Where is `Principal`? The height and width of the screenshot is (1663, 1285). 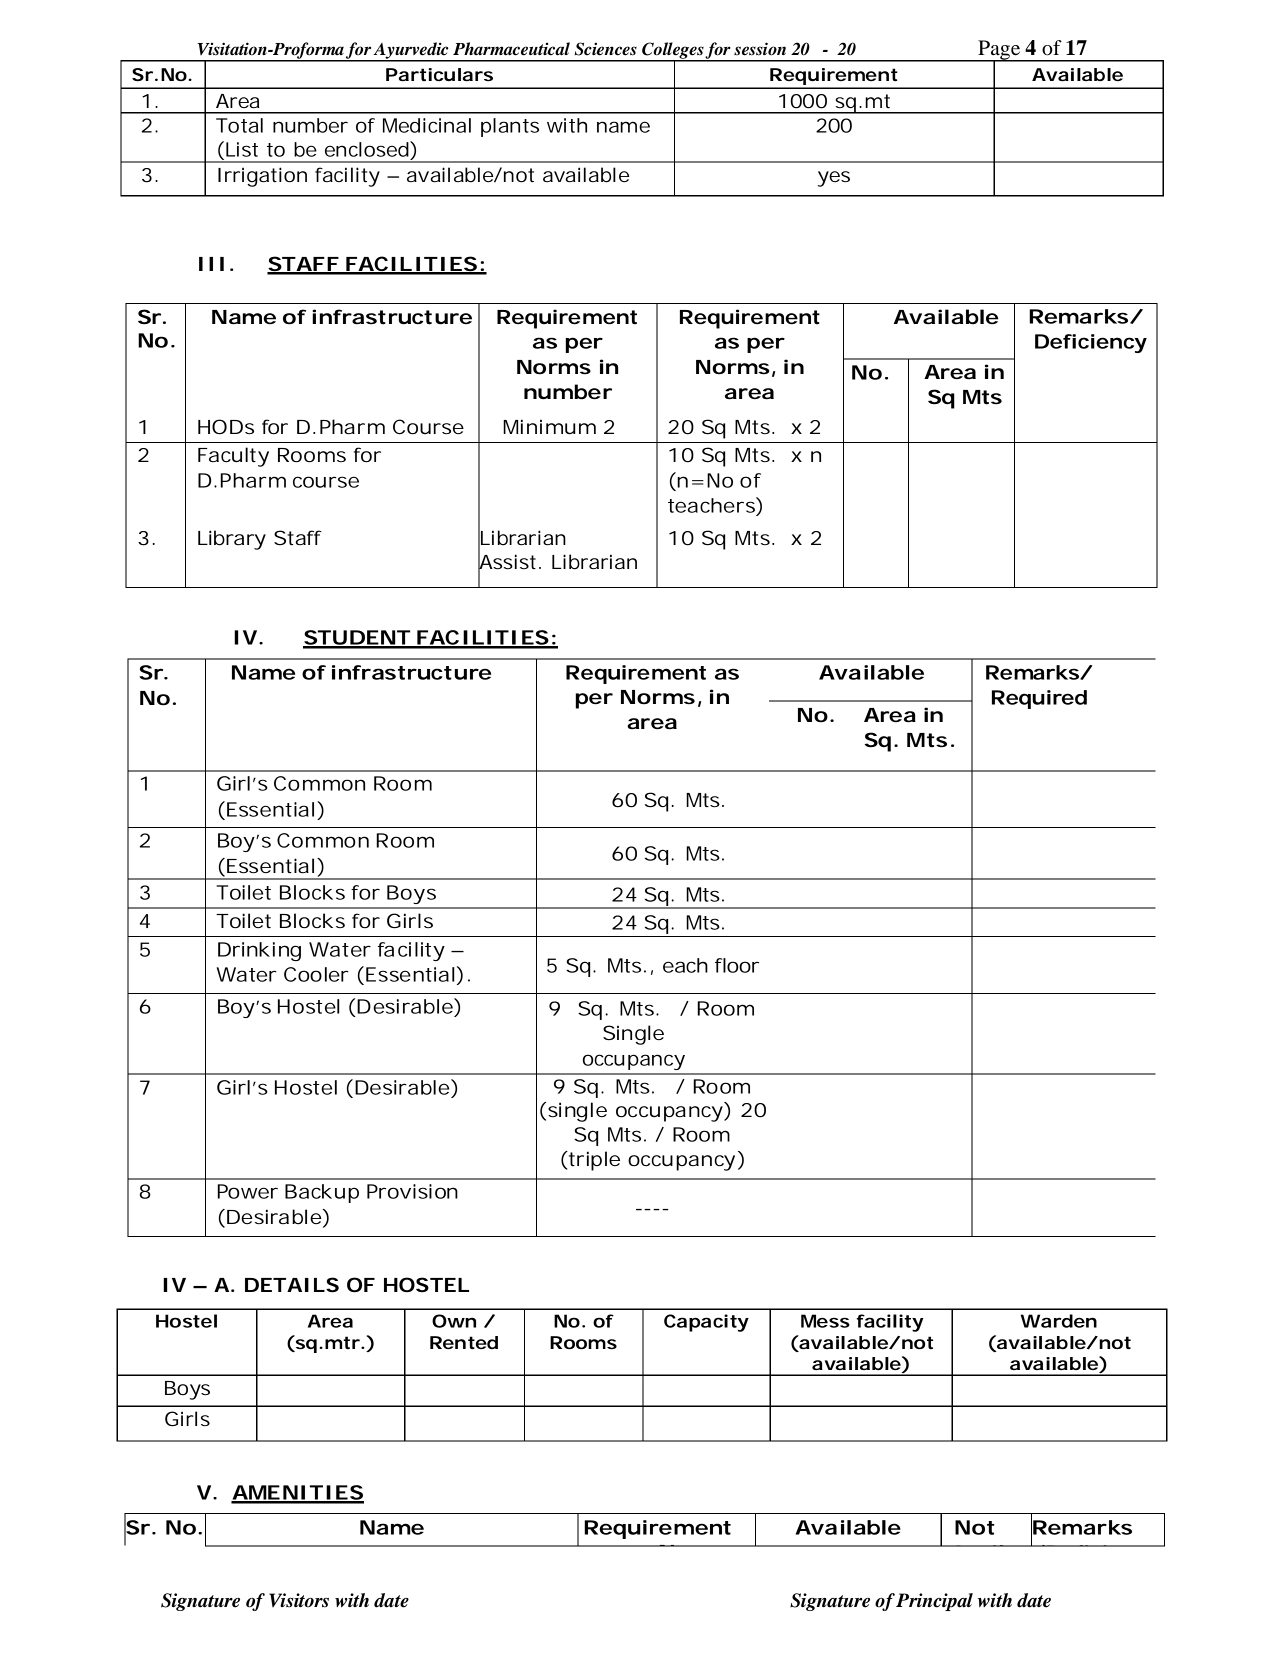
Principal is located at coordinates (934, 1602).
